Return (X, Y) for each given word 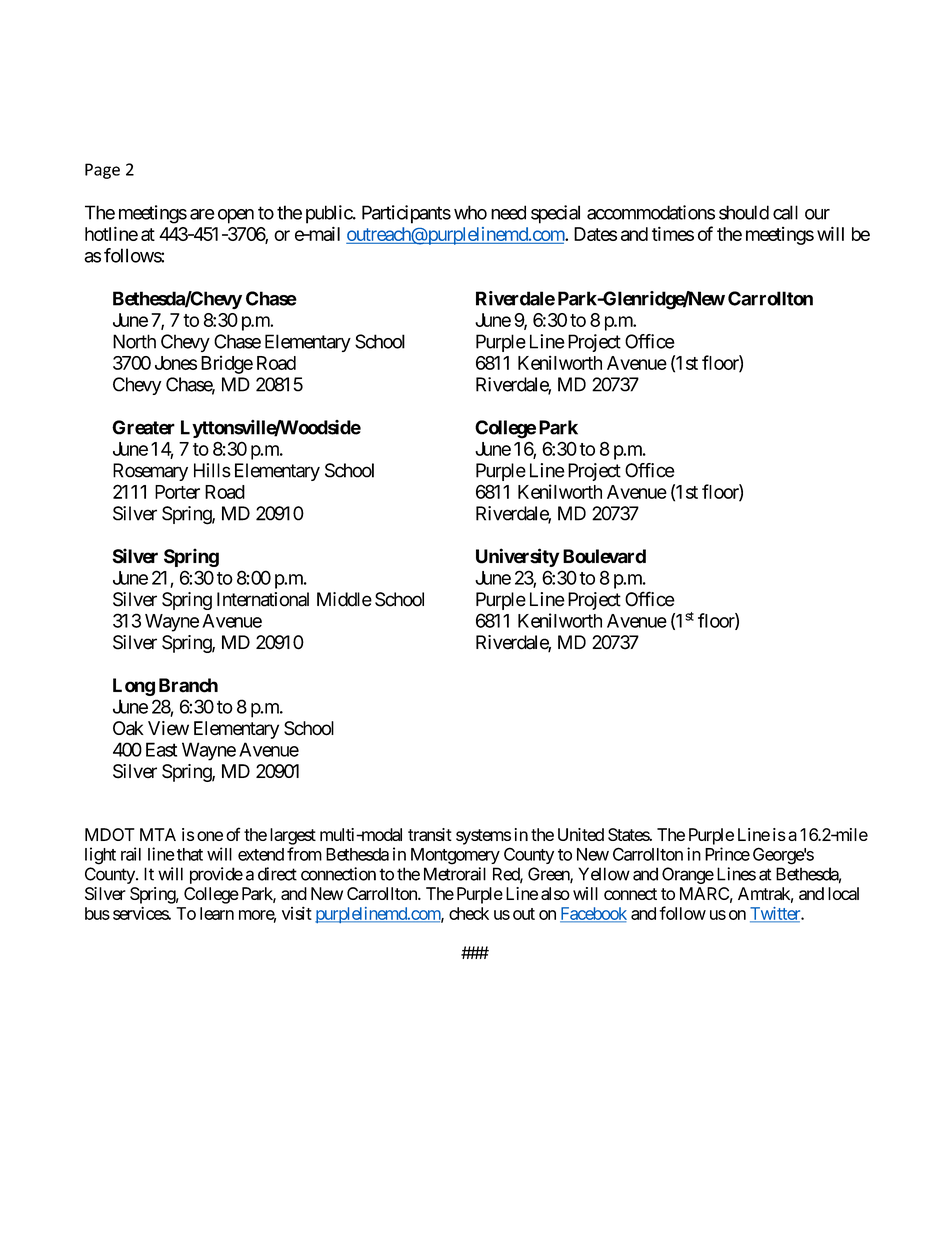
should (744, 212)
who (470, 212)
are (202, 214)
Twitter (776, 914)
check (469, 913)
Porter (177, 492)
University (518, 557)
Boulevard (604, 556)
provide (216, 875)
